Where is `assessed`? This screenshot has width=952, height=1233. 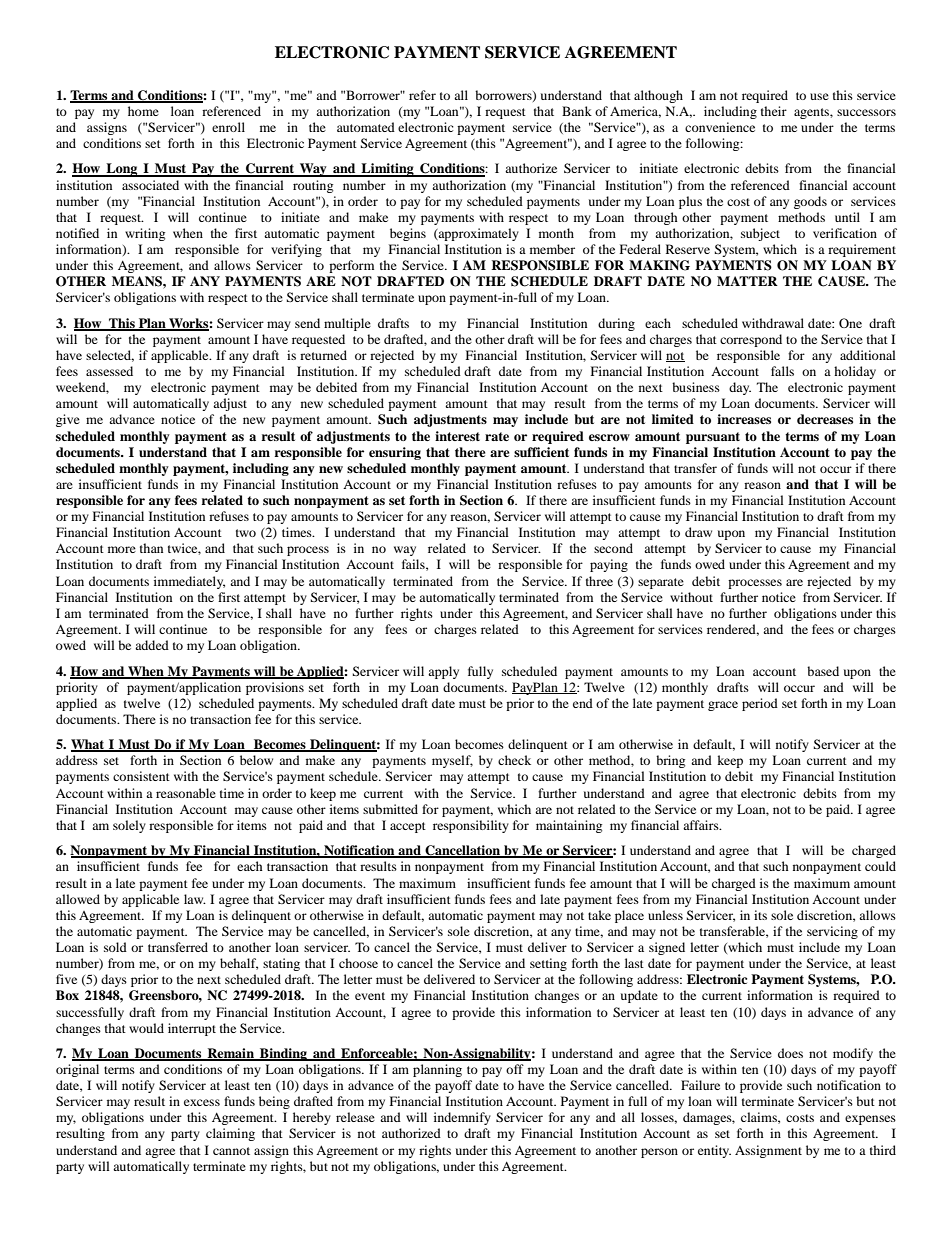 assessed is located at coordinates (109, 371).
